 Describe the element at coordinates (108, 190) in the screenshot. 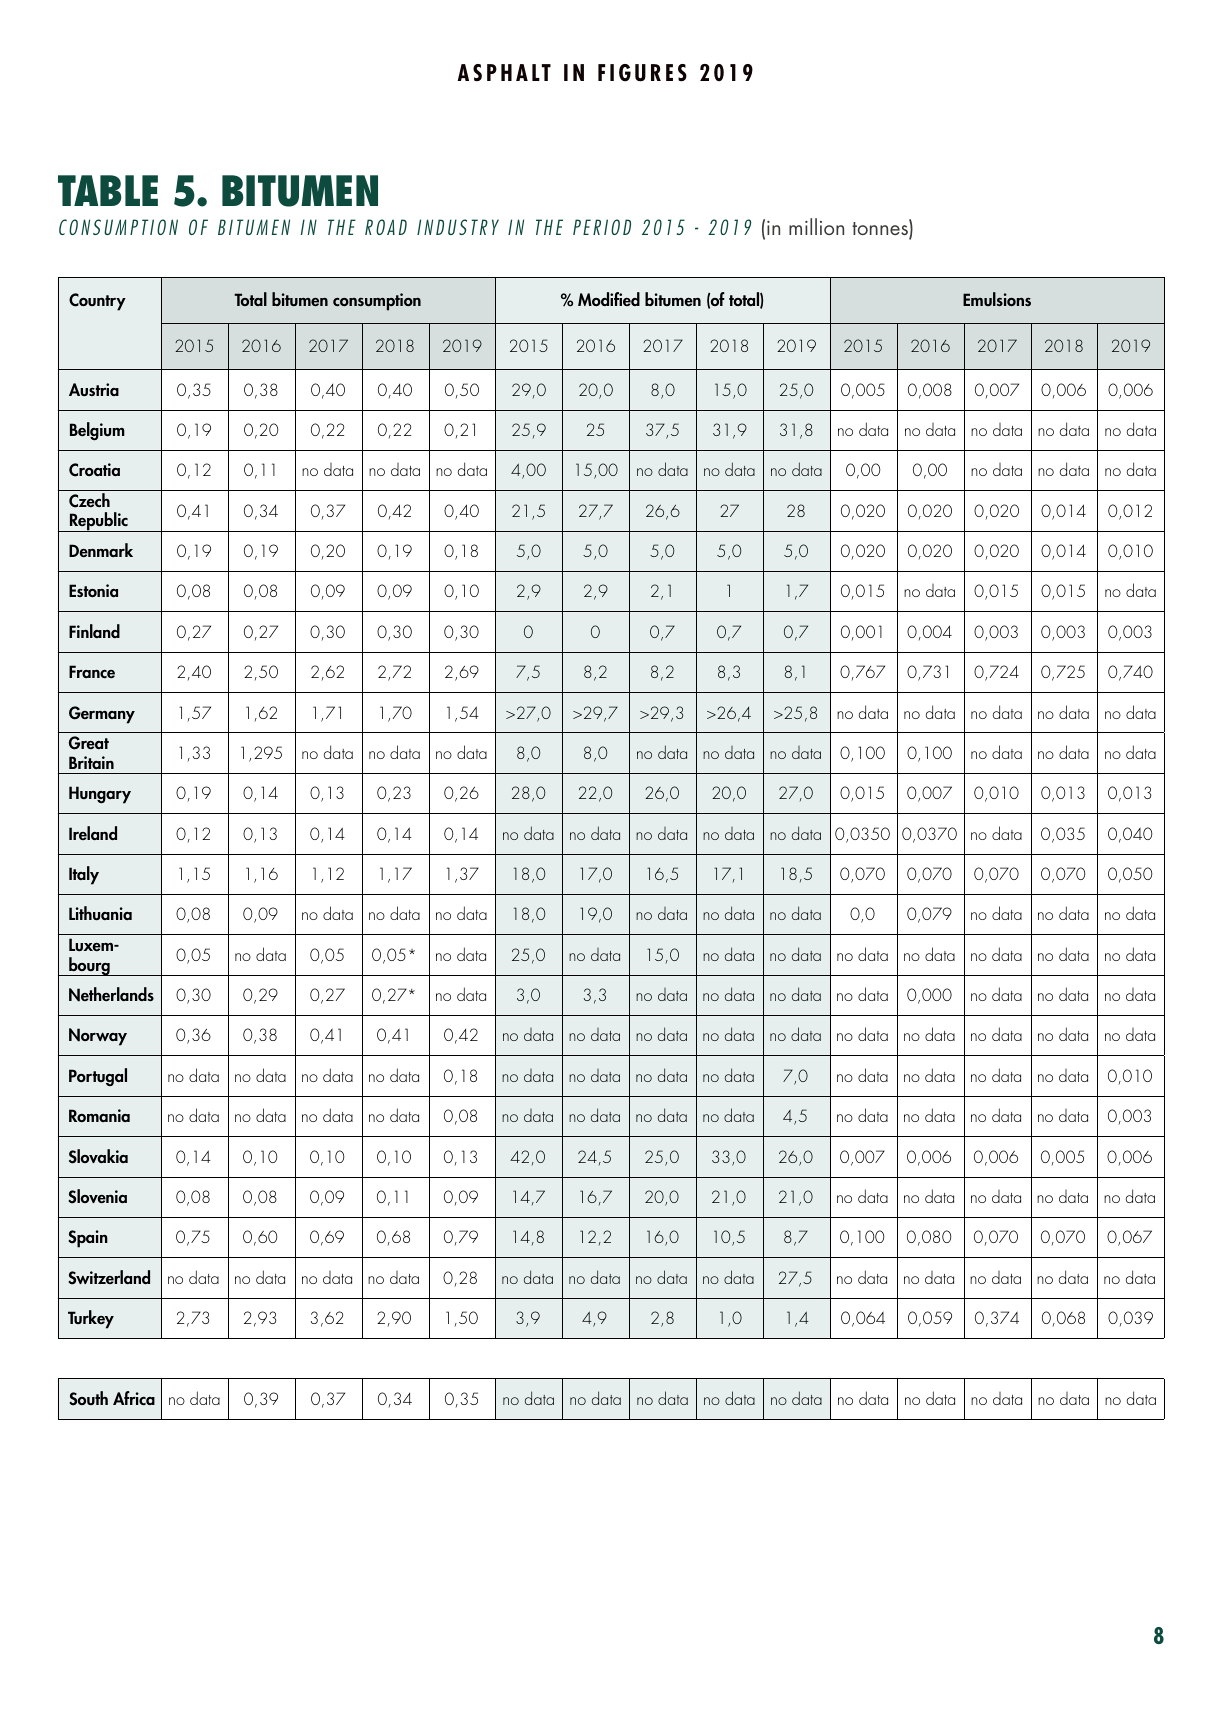

I see `TABLE` at that location.
